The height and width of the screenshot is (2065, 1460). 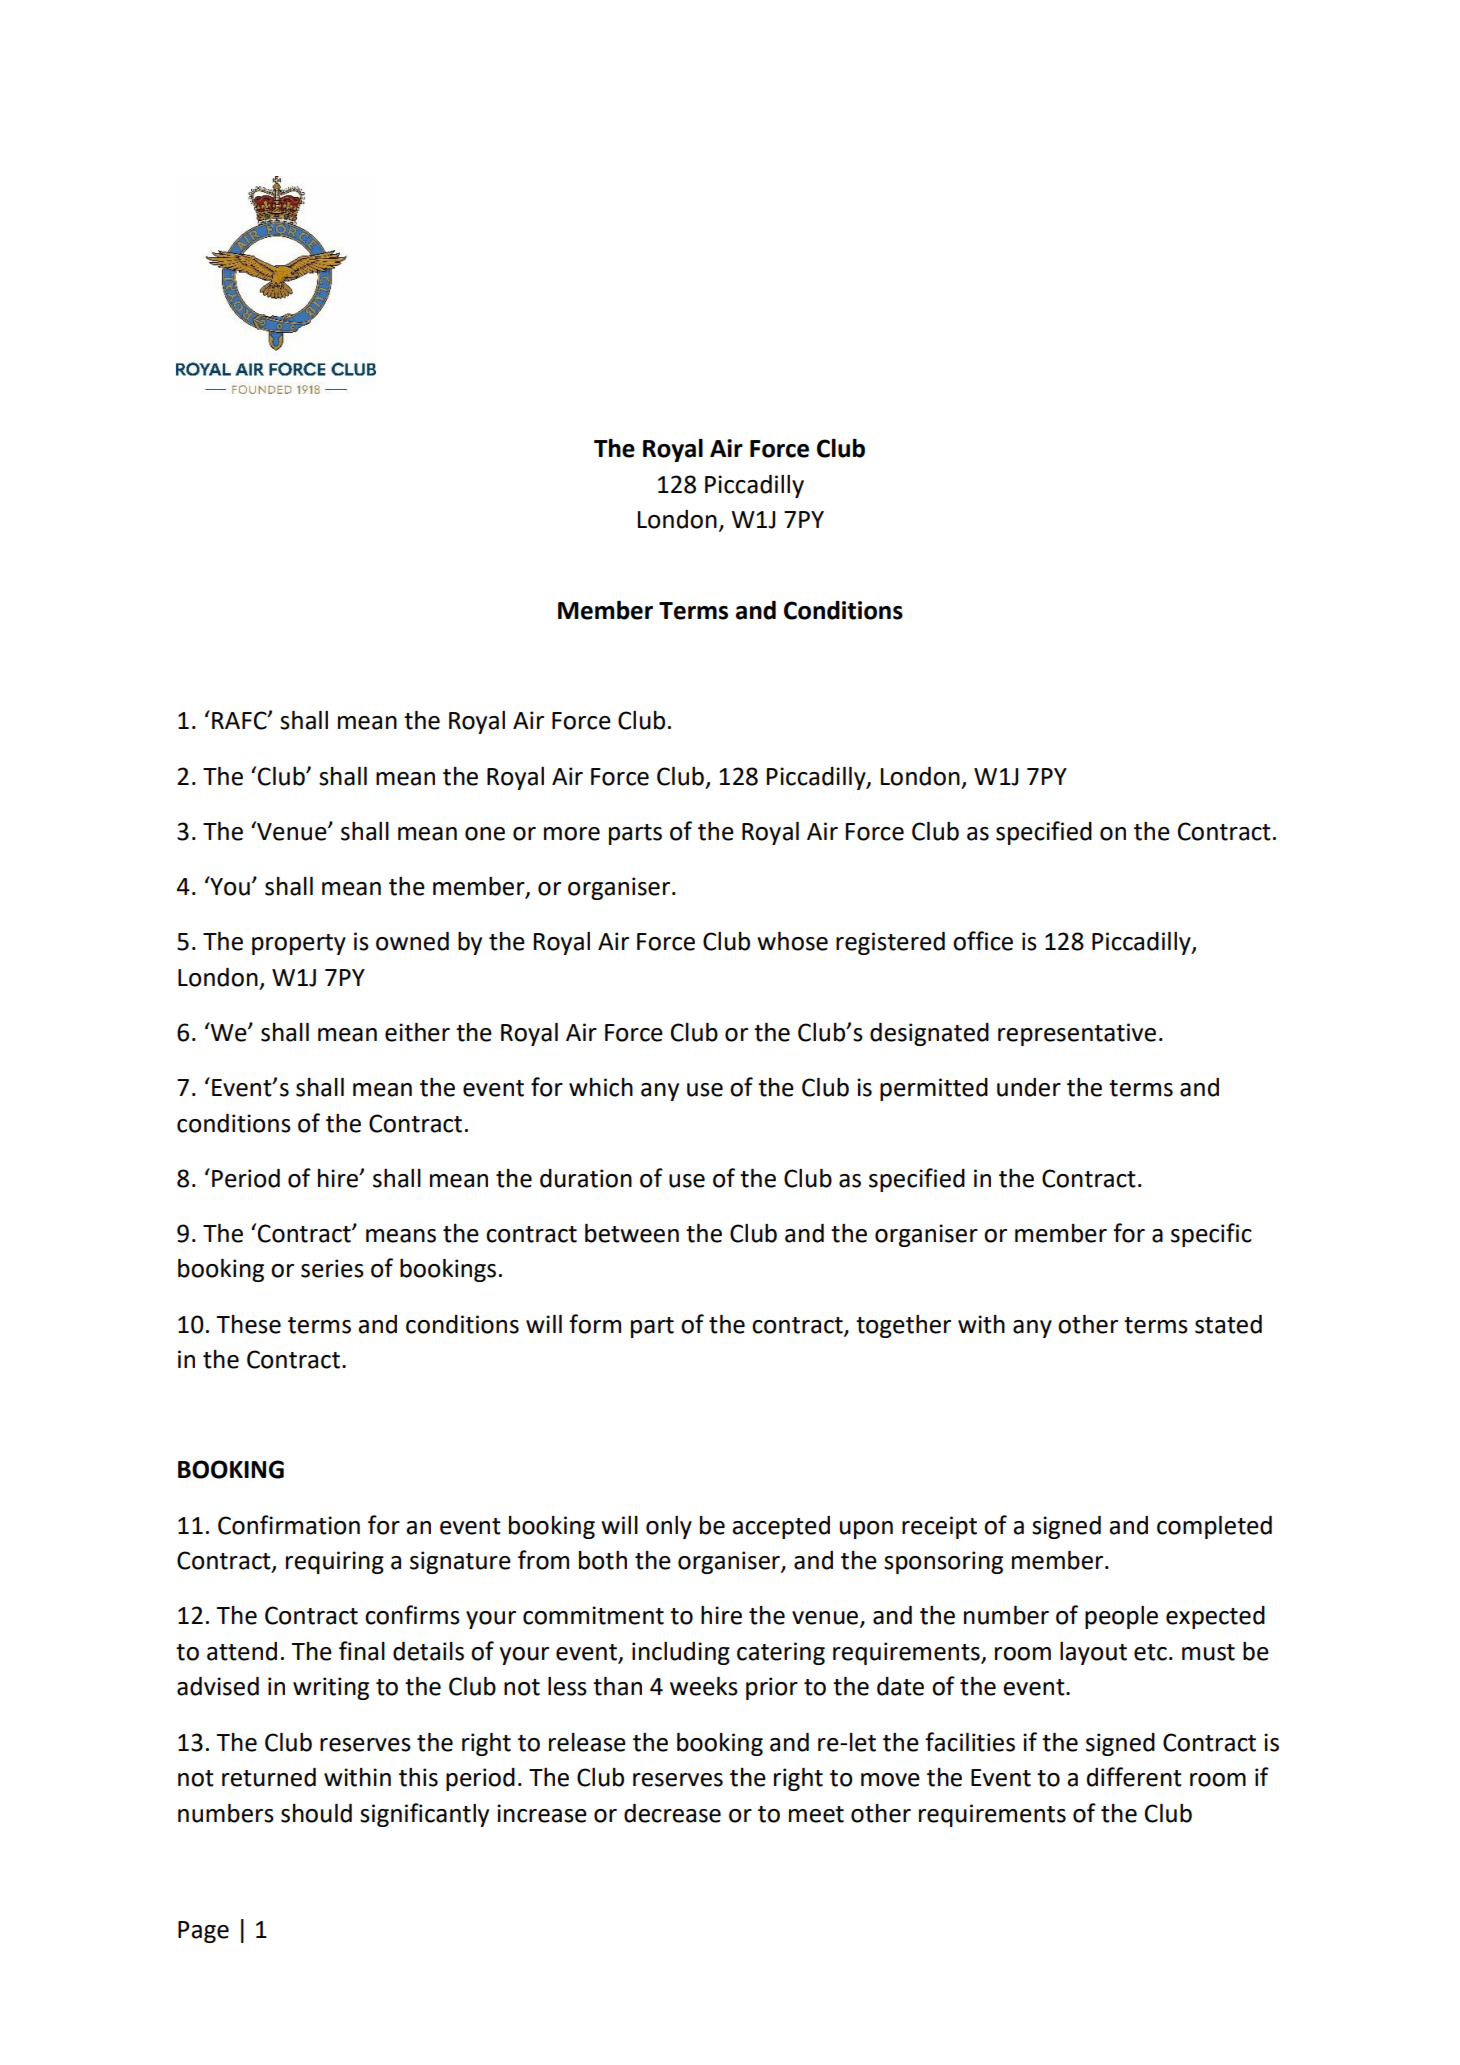 What do you see at coordinates (669, 1527) in the screenshot?
I see `only` at bounding box center [669, 1527].
